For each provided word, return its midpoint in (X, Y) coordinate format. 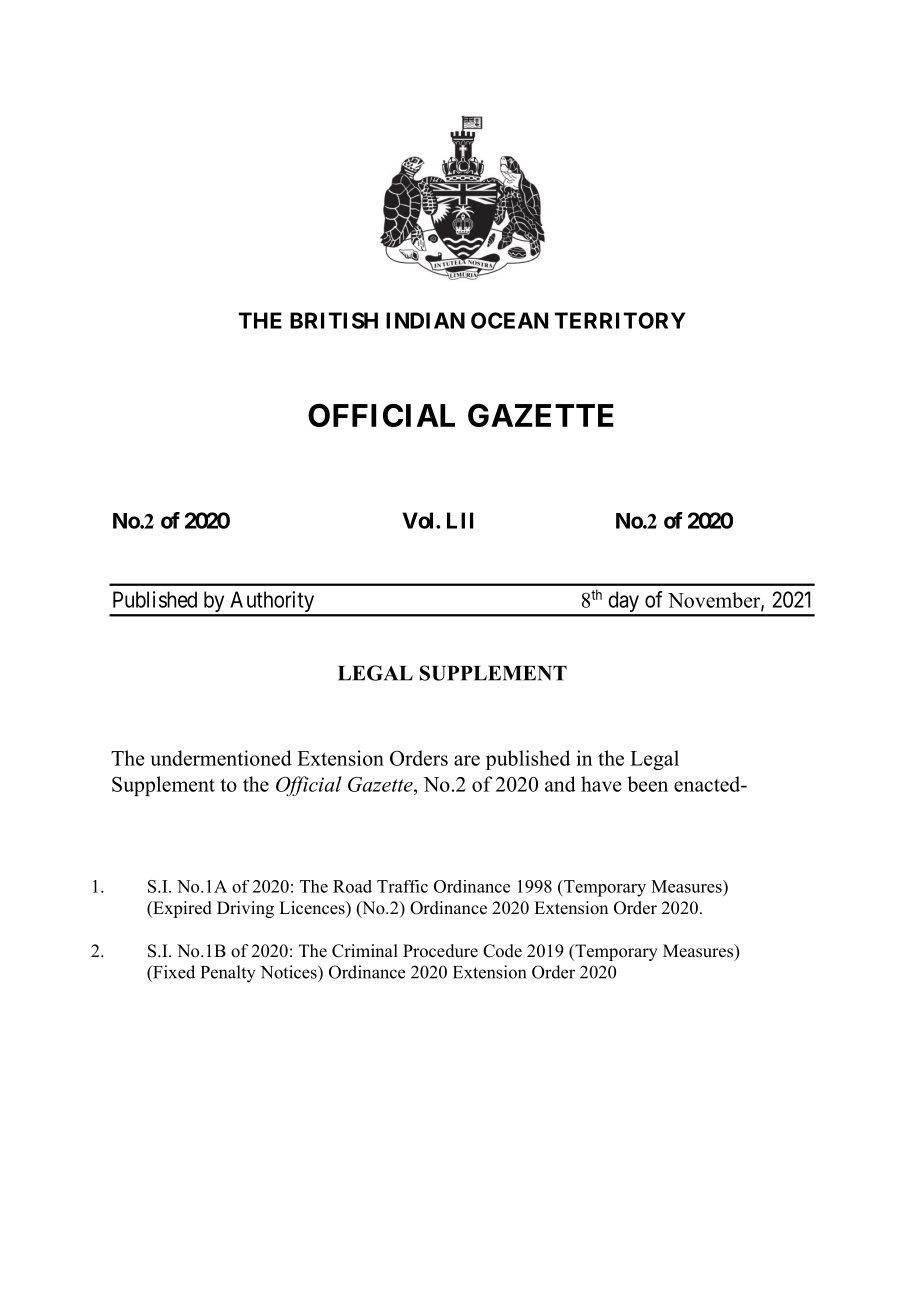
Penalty (228, 974)
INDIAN (425, 320)
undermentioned (221, 758)
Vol (420, 520)
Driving (245, 909)
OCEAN (509, 320)
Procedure (440, 951)
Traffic (402, 886)
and (560, 784)
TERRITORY (620, 320)
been (647, 784)
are (467, 760)
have (601, 784)
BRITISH (334, 320)
